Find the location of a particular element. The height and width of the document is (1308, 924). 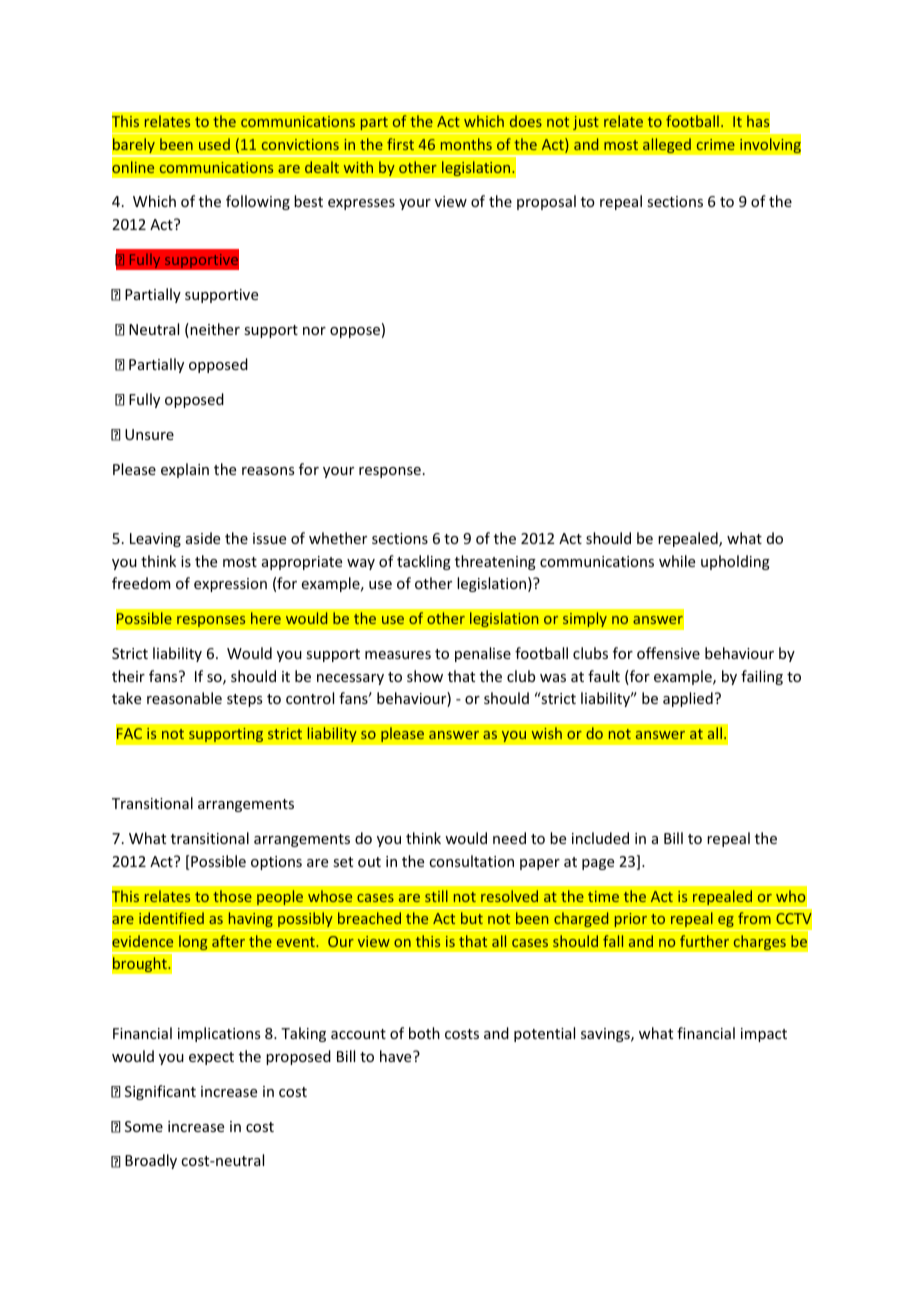

options is located at coordinates (276, 863).
